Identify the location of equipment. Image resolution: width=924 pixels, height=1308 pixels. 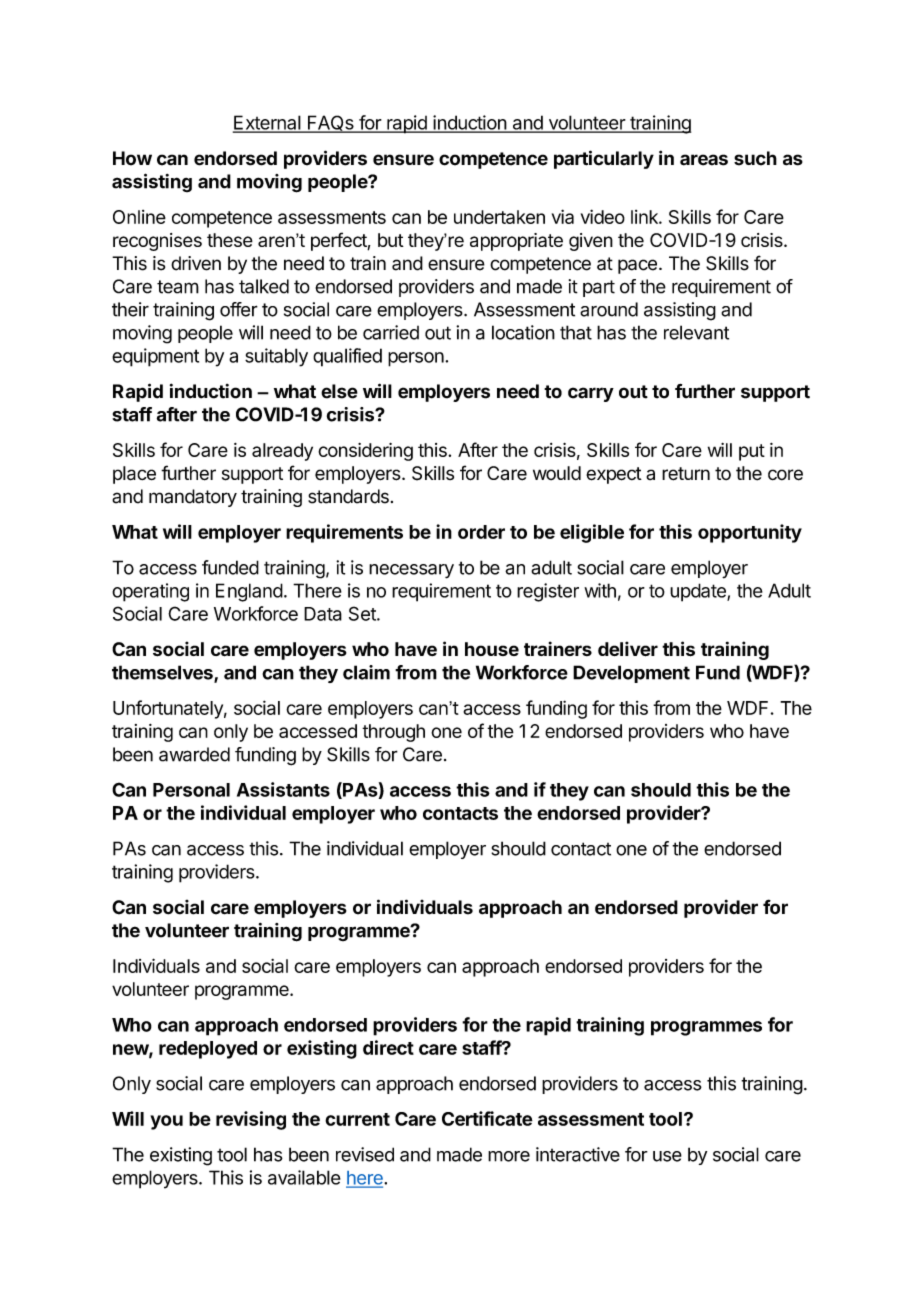
(155, 357).
